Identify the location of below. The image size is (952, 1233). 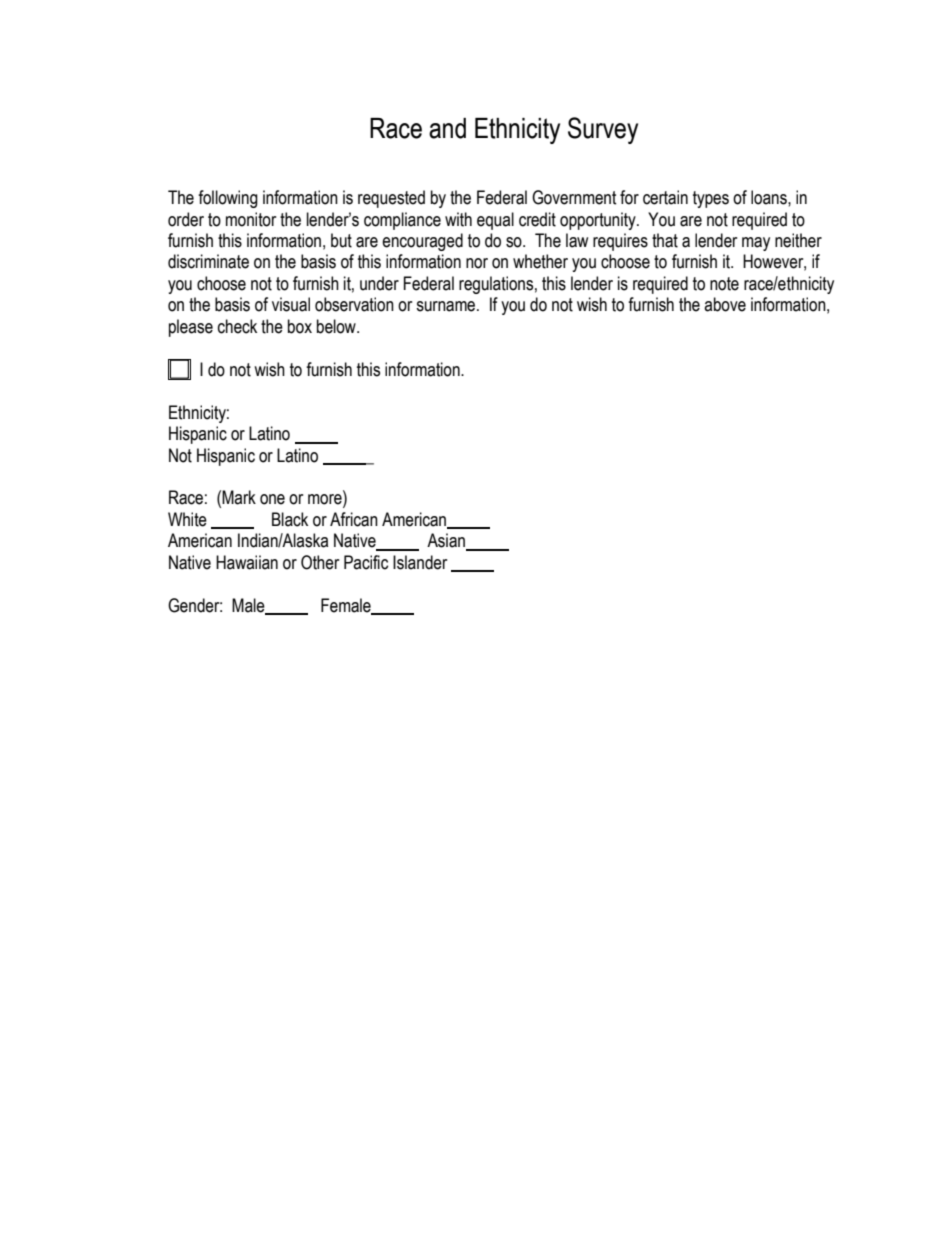
(337, 326).
